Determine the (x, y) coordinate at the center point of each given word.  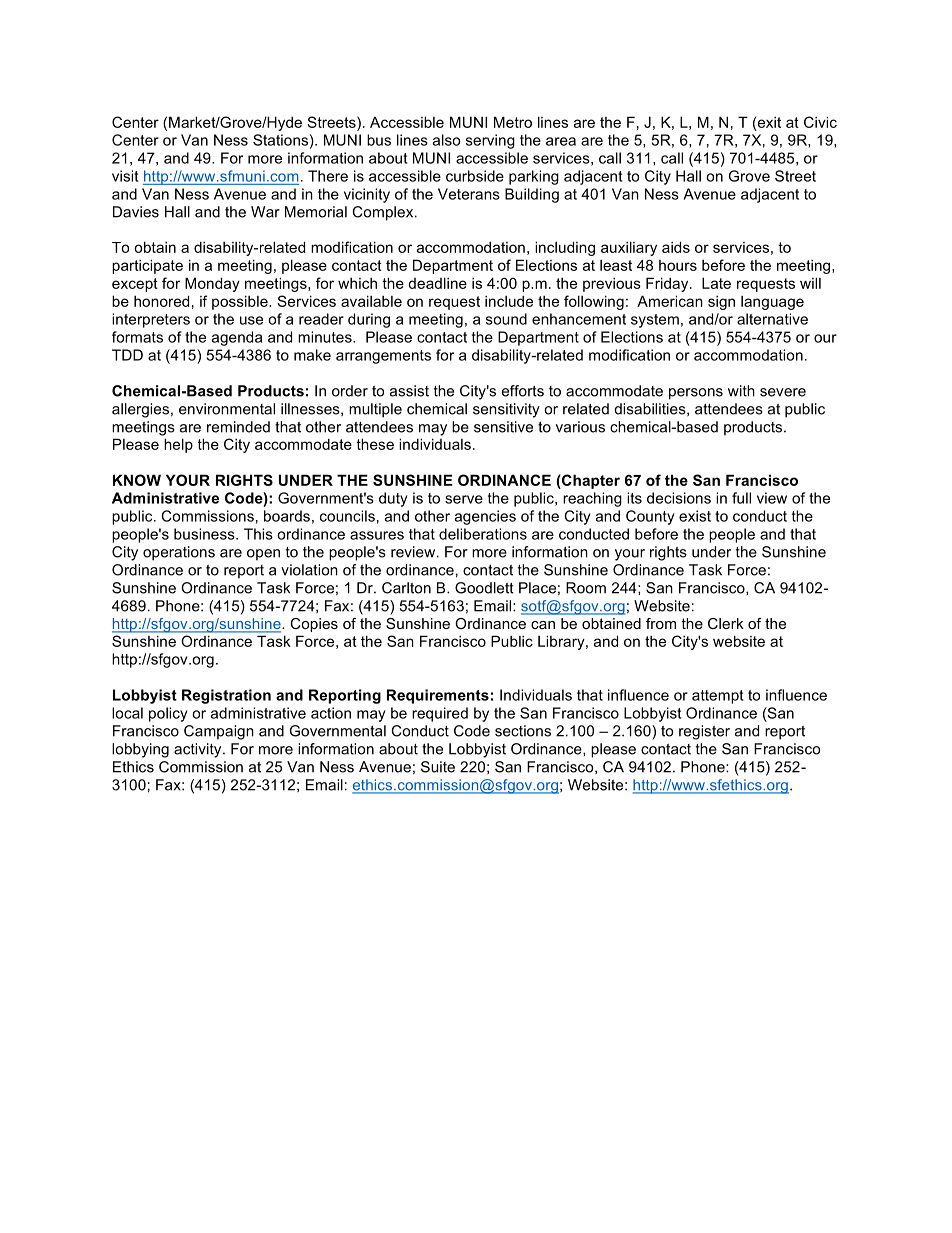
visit (125, 176)
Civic (820, 122)
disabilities (651, 409)
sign (721, 303)
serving (490, 141)
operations (179, 553)
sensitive (503, 427)
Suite (438, 767)
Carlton (406, 588)
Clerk (726, 623)
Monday (212, 284)
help (178, 445)
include (509, 301)
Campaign (219, 732)
